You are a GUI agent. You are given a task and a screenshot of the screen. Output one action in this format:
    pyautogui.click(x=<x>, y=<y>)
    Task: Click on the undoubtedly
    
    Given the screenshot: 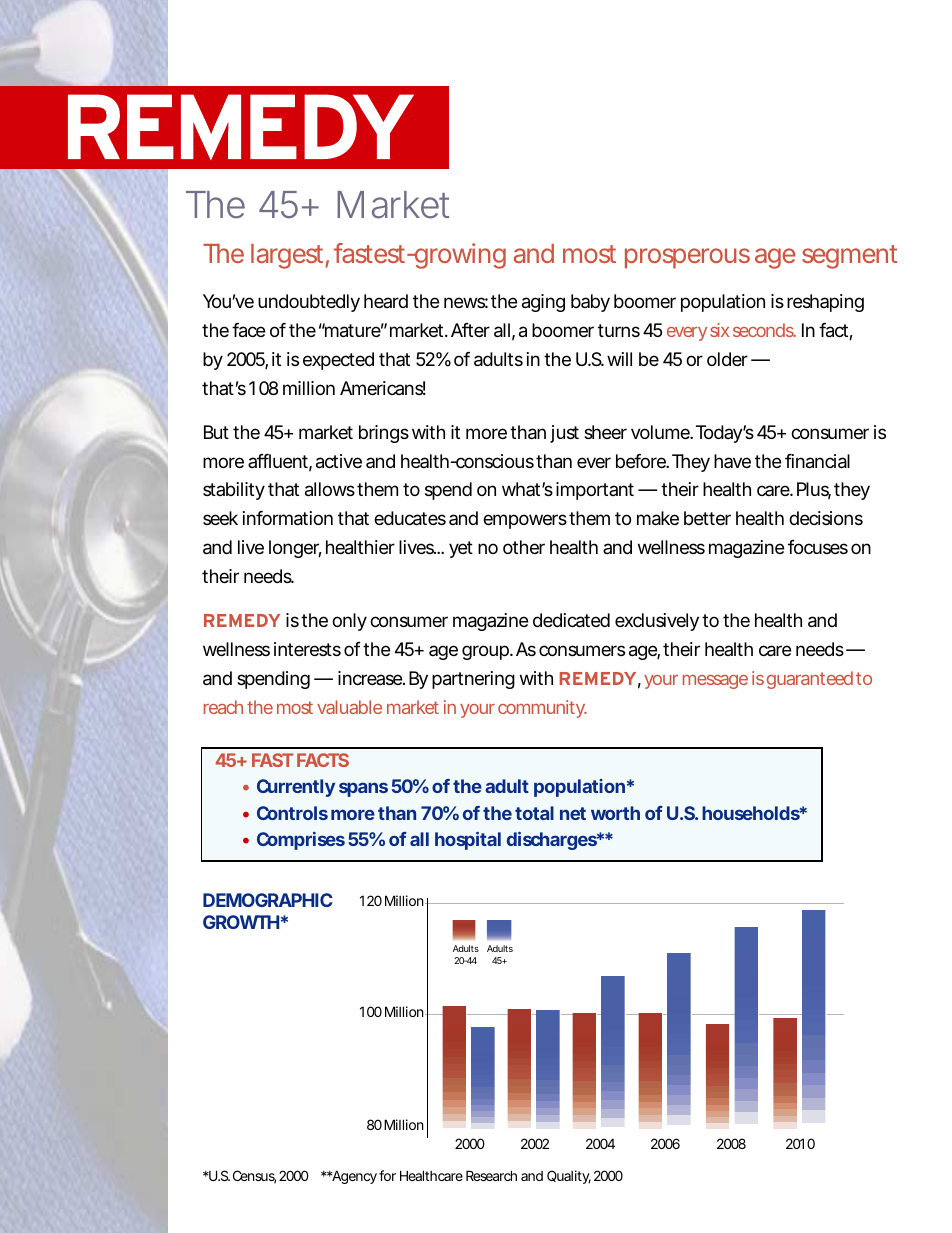 What is the action you would take?
    pyautogui.click(x=309, y=303)
